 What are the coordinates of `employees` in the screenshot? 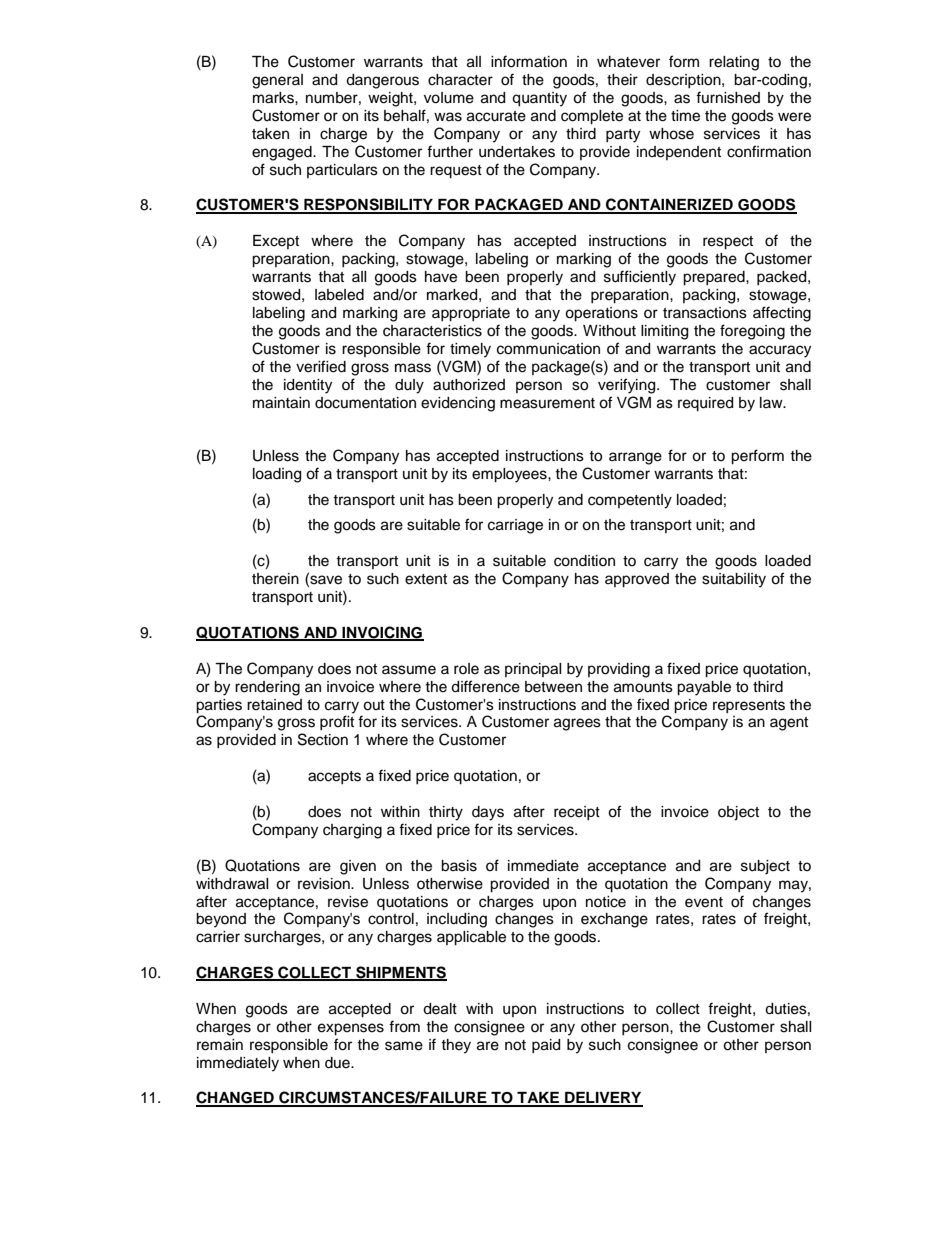 It's located at (510, 475).
